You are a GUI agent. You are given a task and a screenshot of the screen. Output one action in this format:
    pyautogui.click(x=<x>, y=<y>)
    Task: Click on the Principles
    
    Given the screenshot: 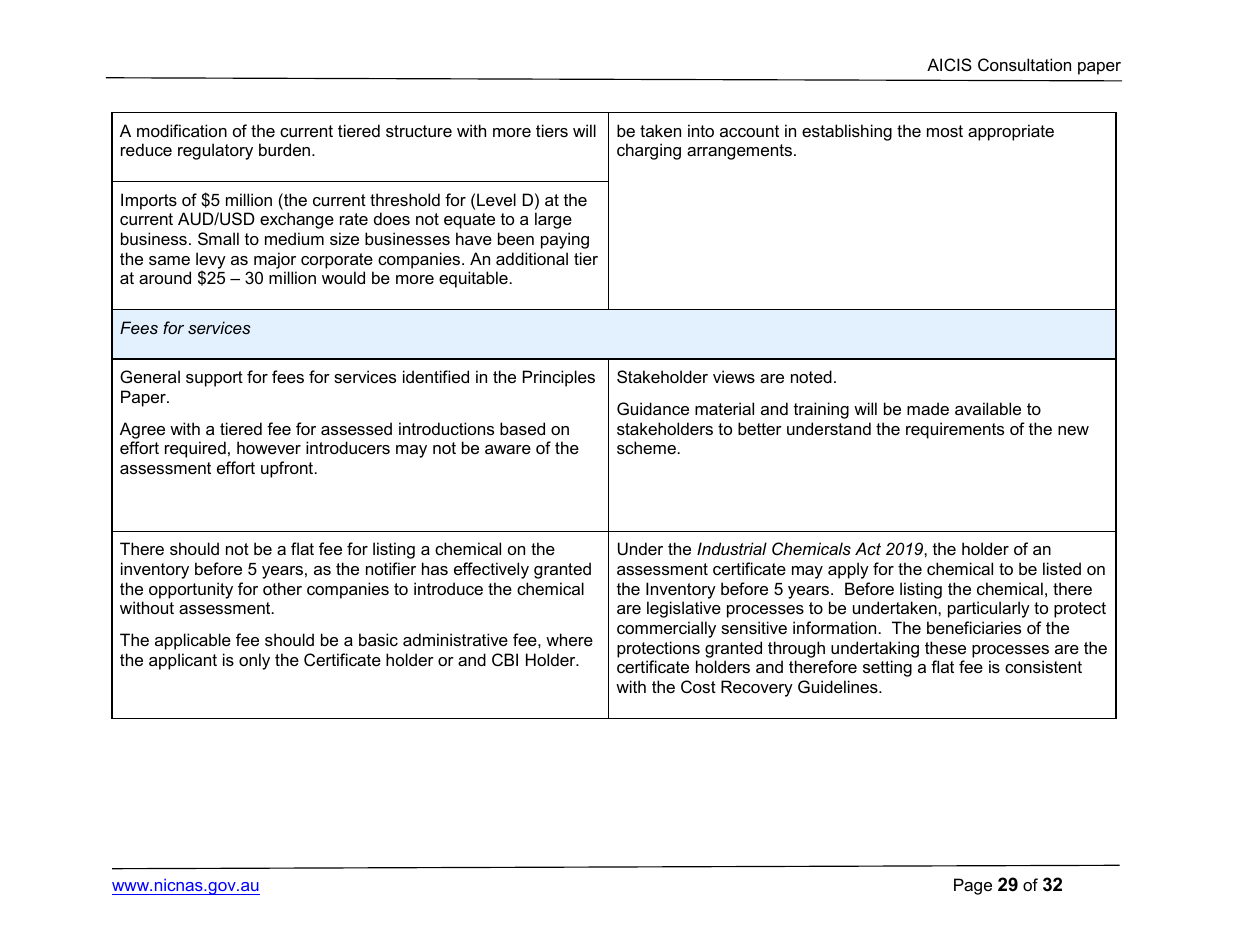 What is the action you would take?
    pyautogui.click(x=559, y=378)
